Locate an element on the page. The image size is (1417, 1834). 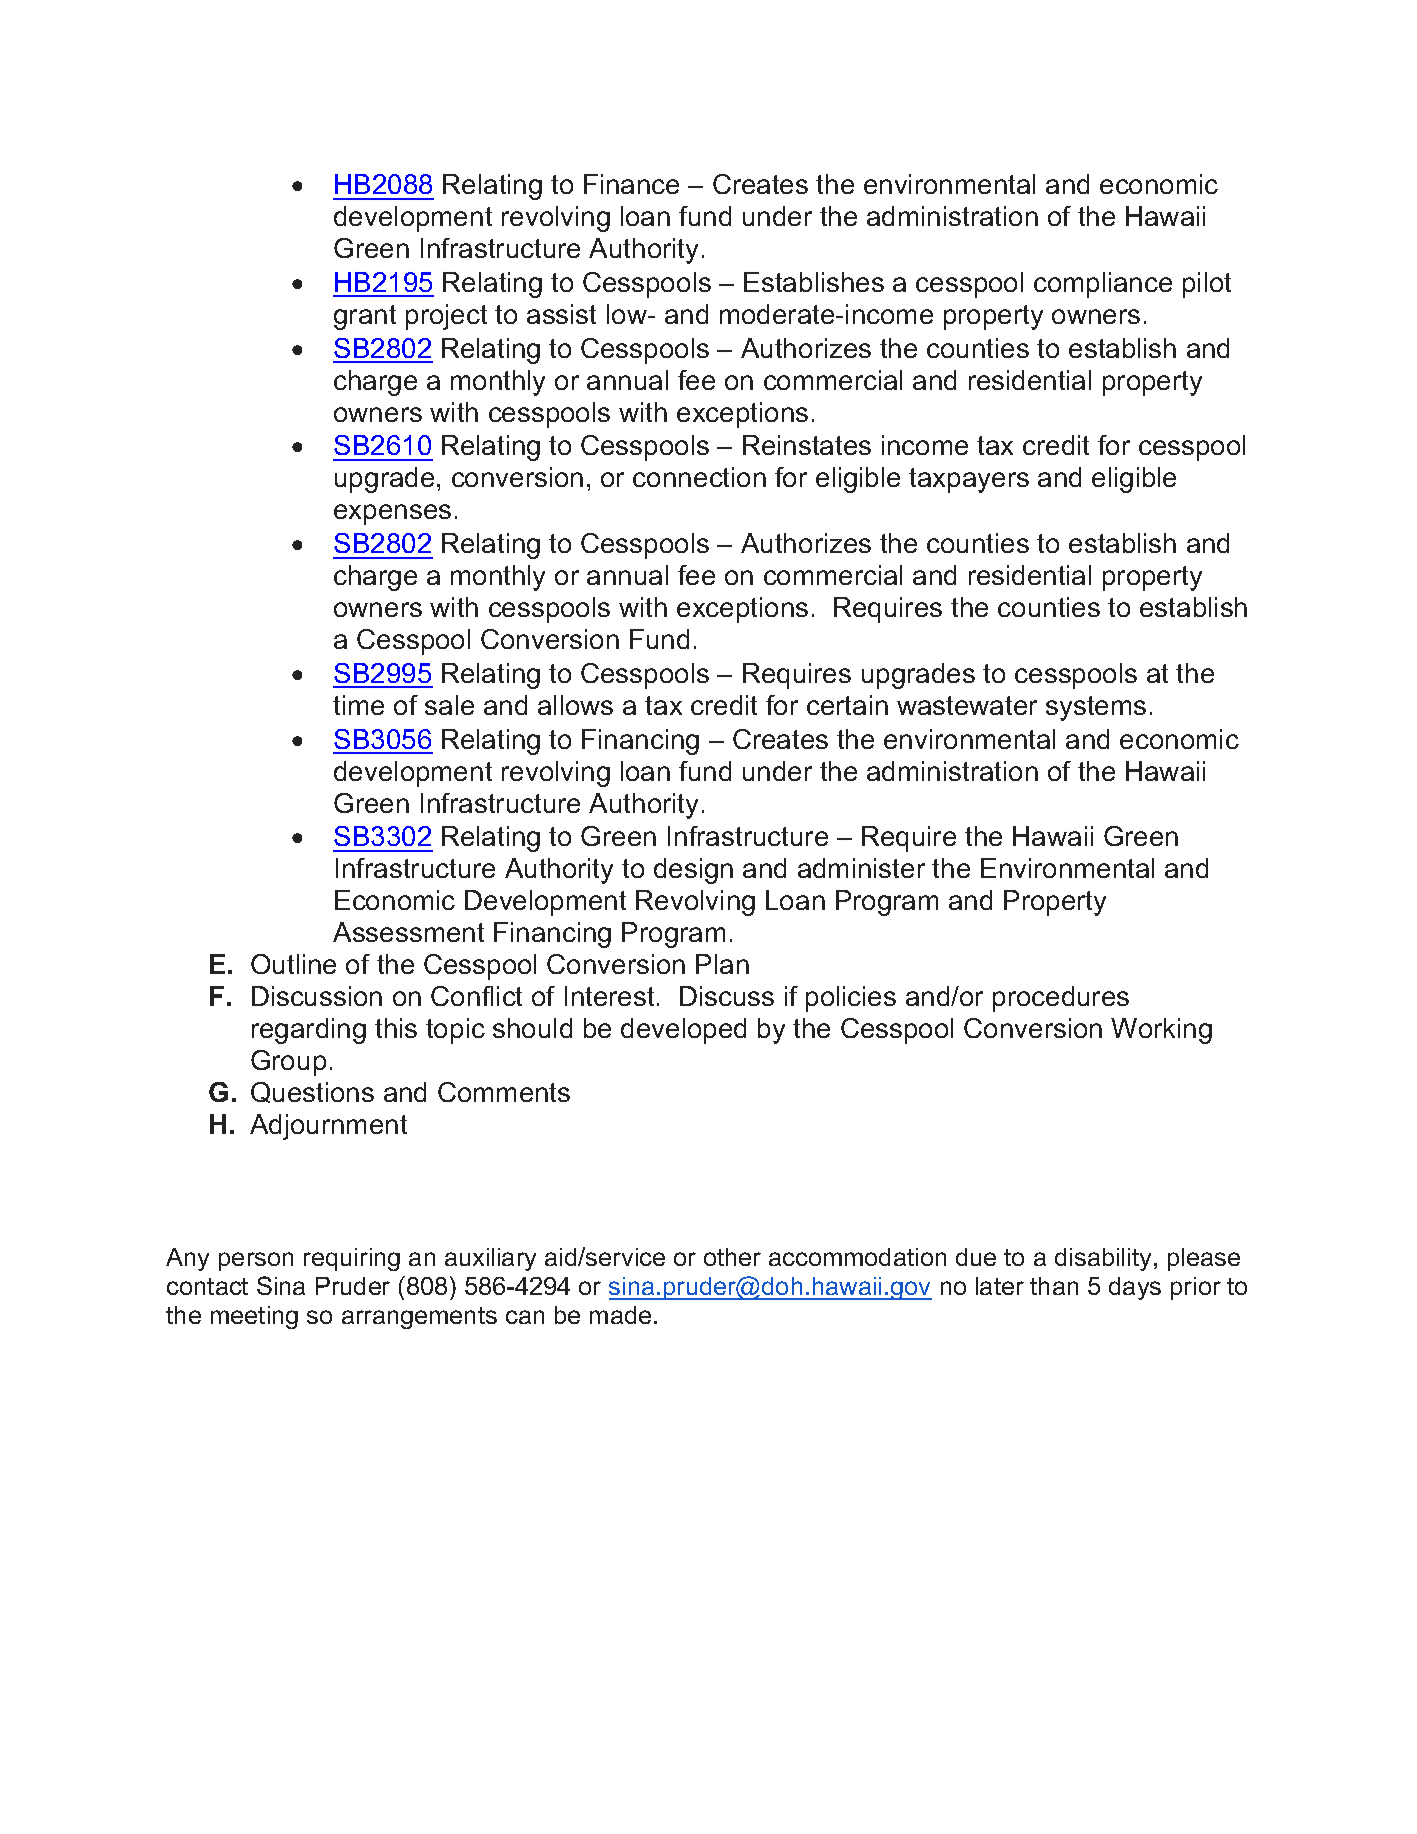
Finance is located at coordinates (631, 184).
